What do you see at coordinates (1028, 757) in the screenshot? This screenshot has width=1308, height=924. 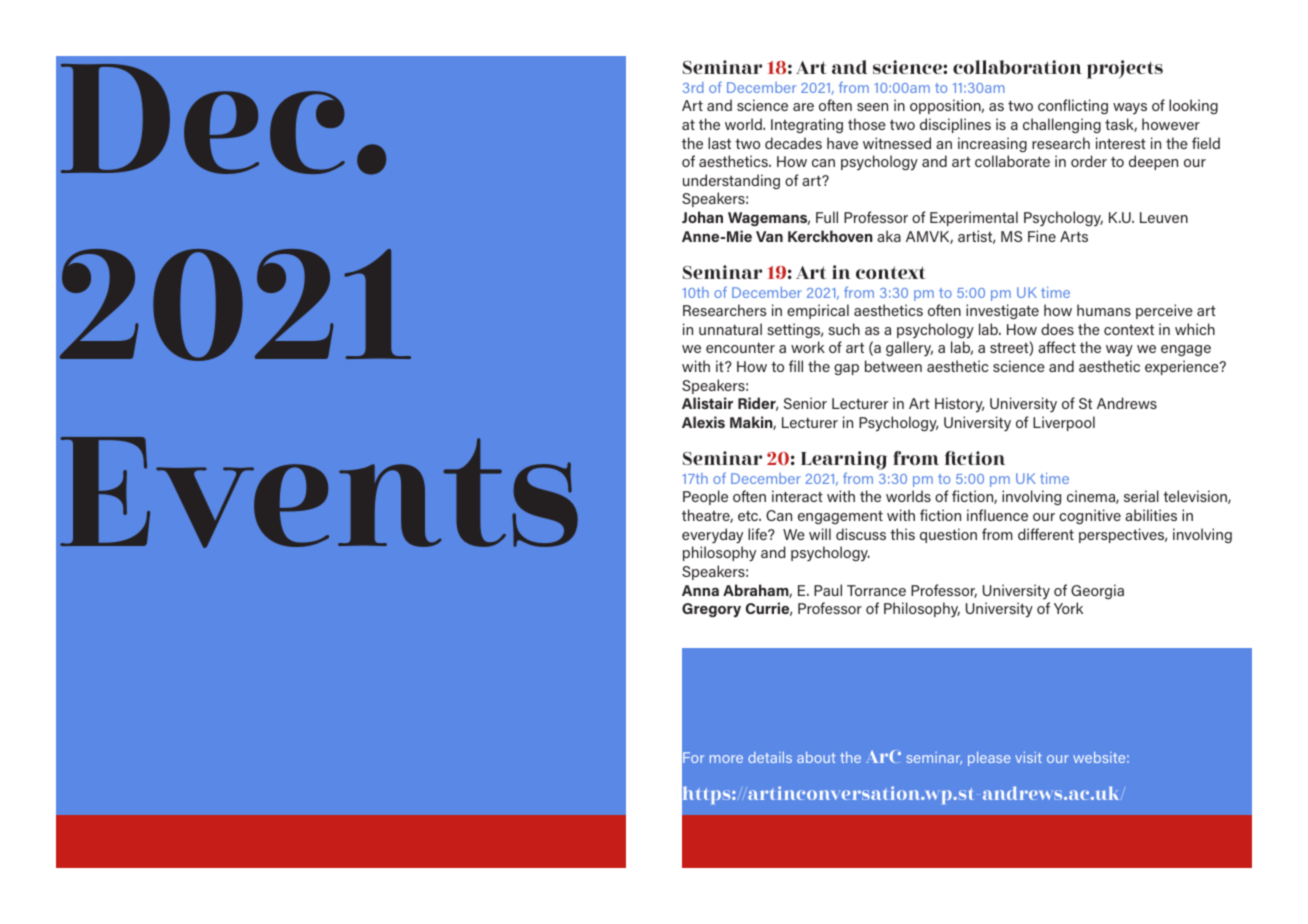 I see `visit` at bounding box center [1028, 757].
